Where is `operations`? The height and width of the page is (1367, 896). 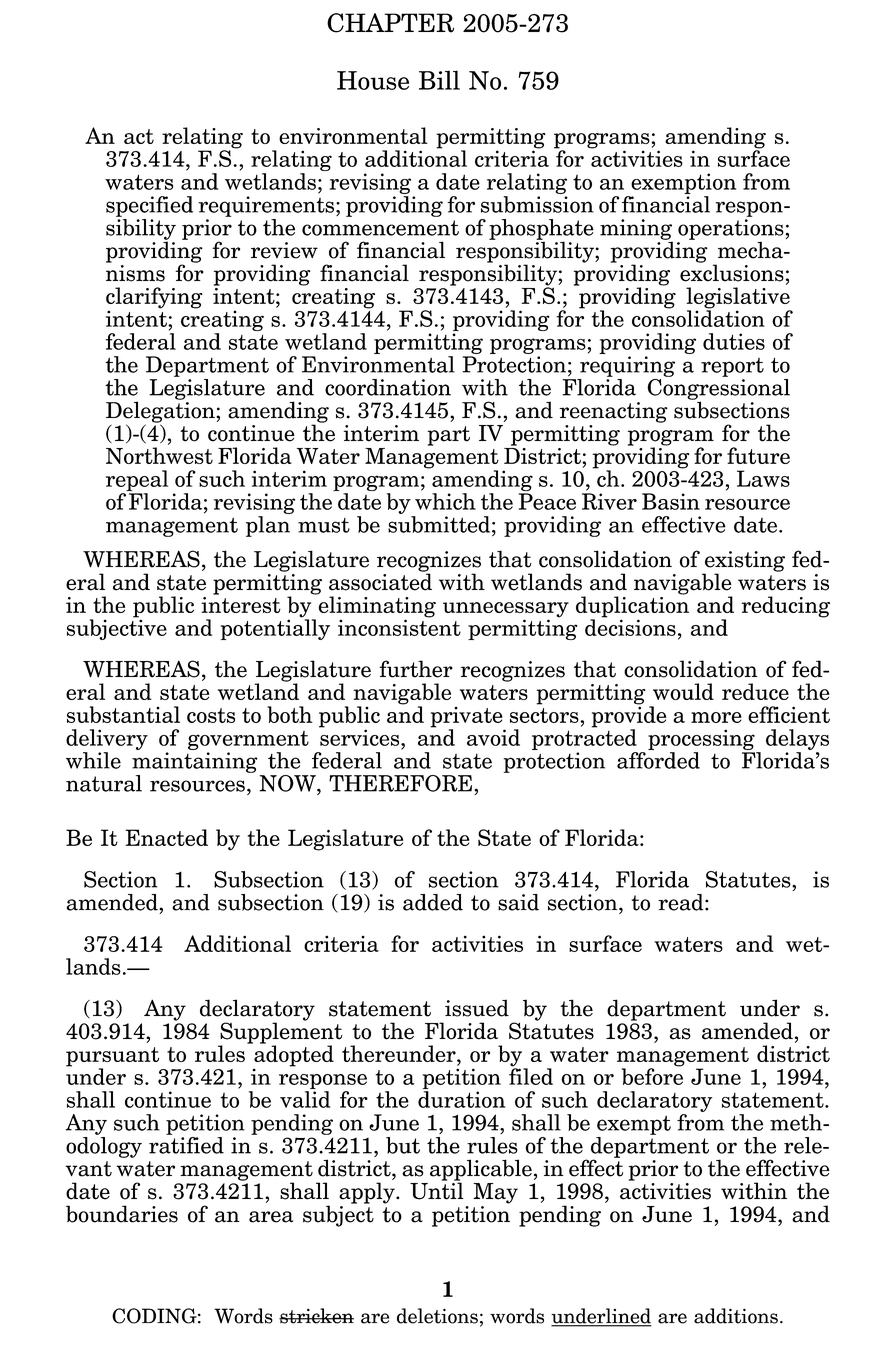 operations is located at coordinates (731, 230).
